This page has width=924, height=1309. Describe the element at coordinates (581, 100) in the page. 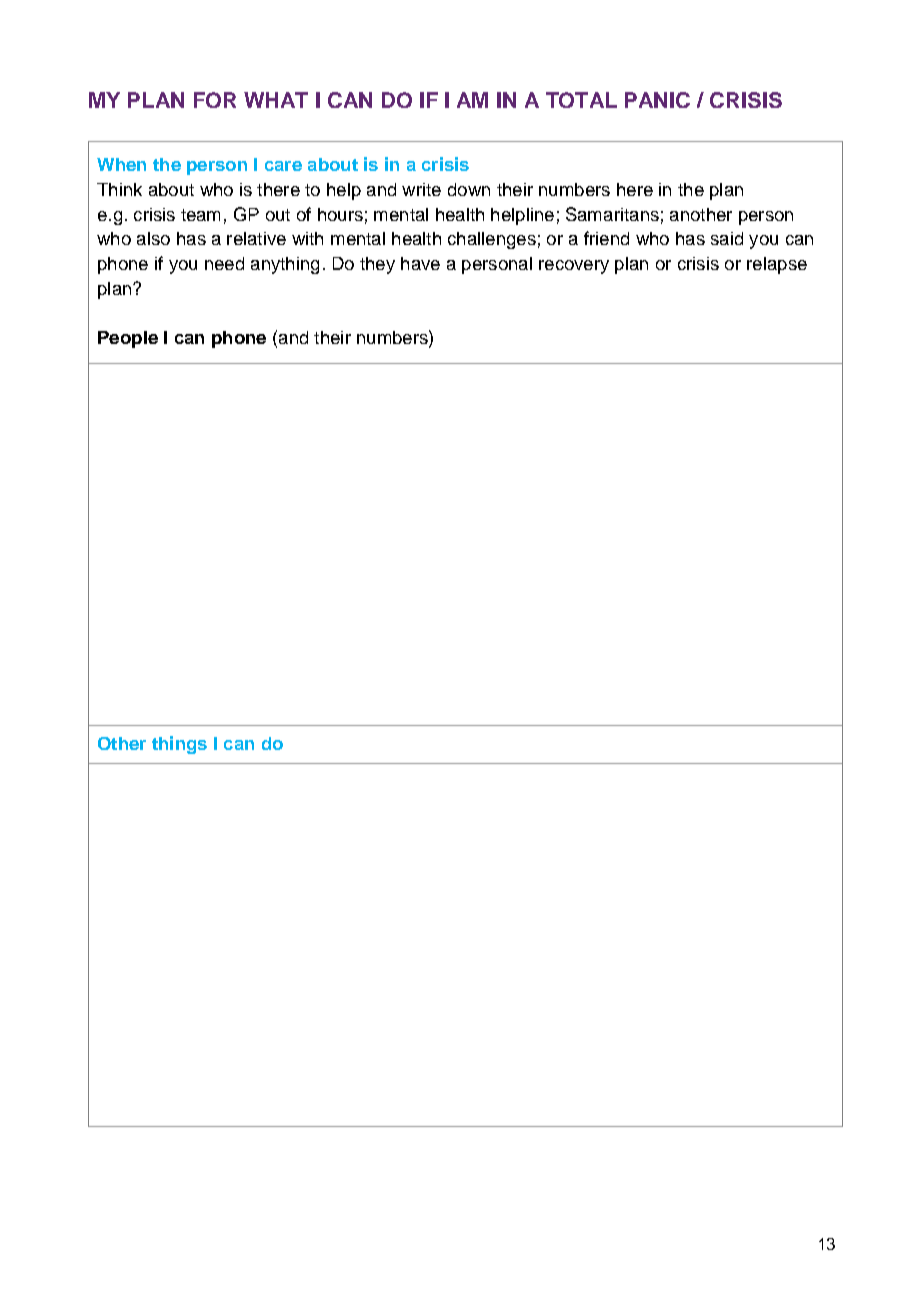

I see `TOTAL` at that location.
